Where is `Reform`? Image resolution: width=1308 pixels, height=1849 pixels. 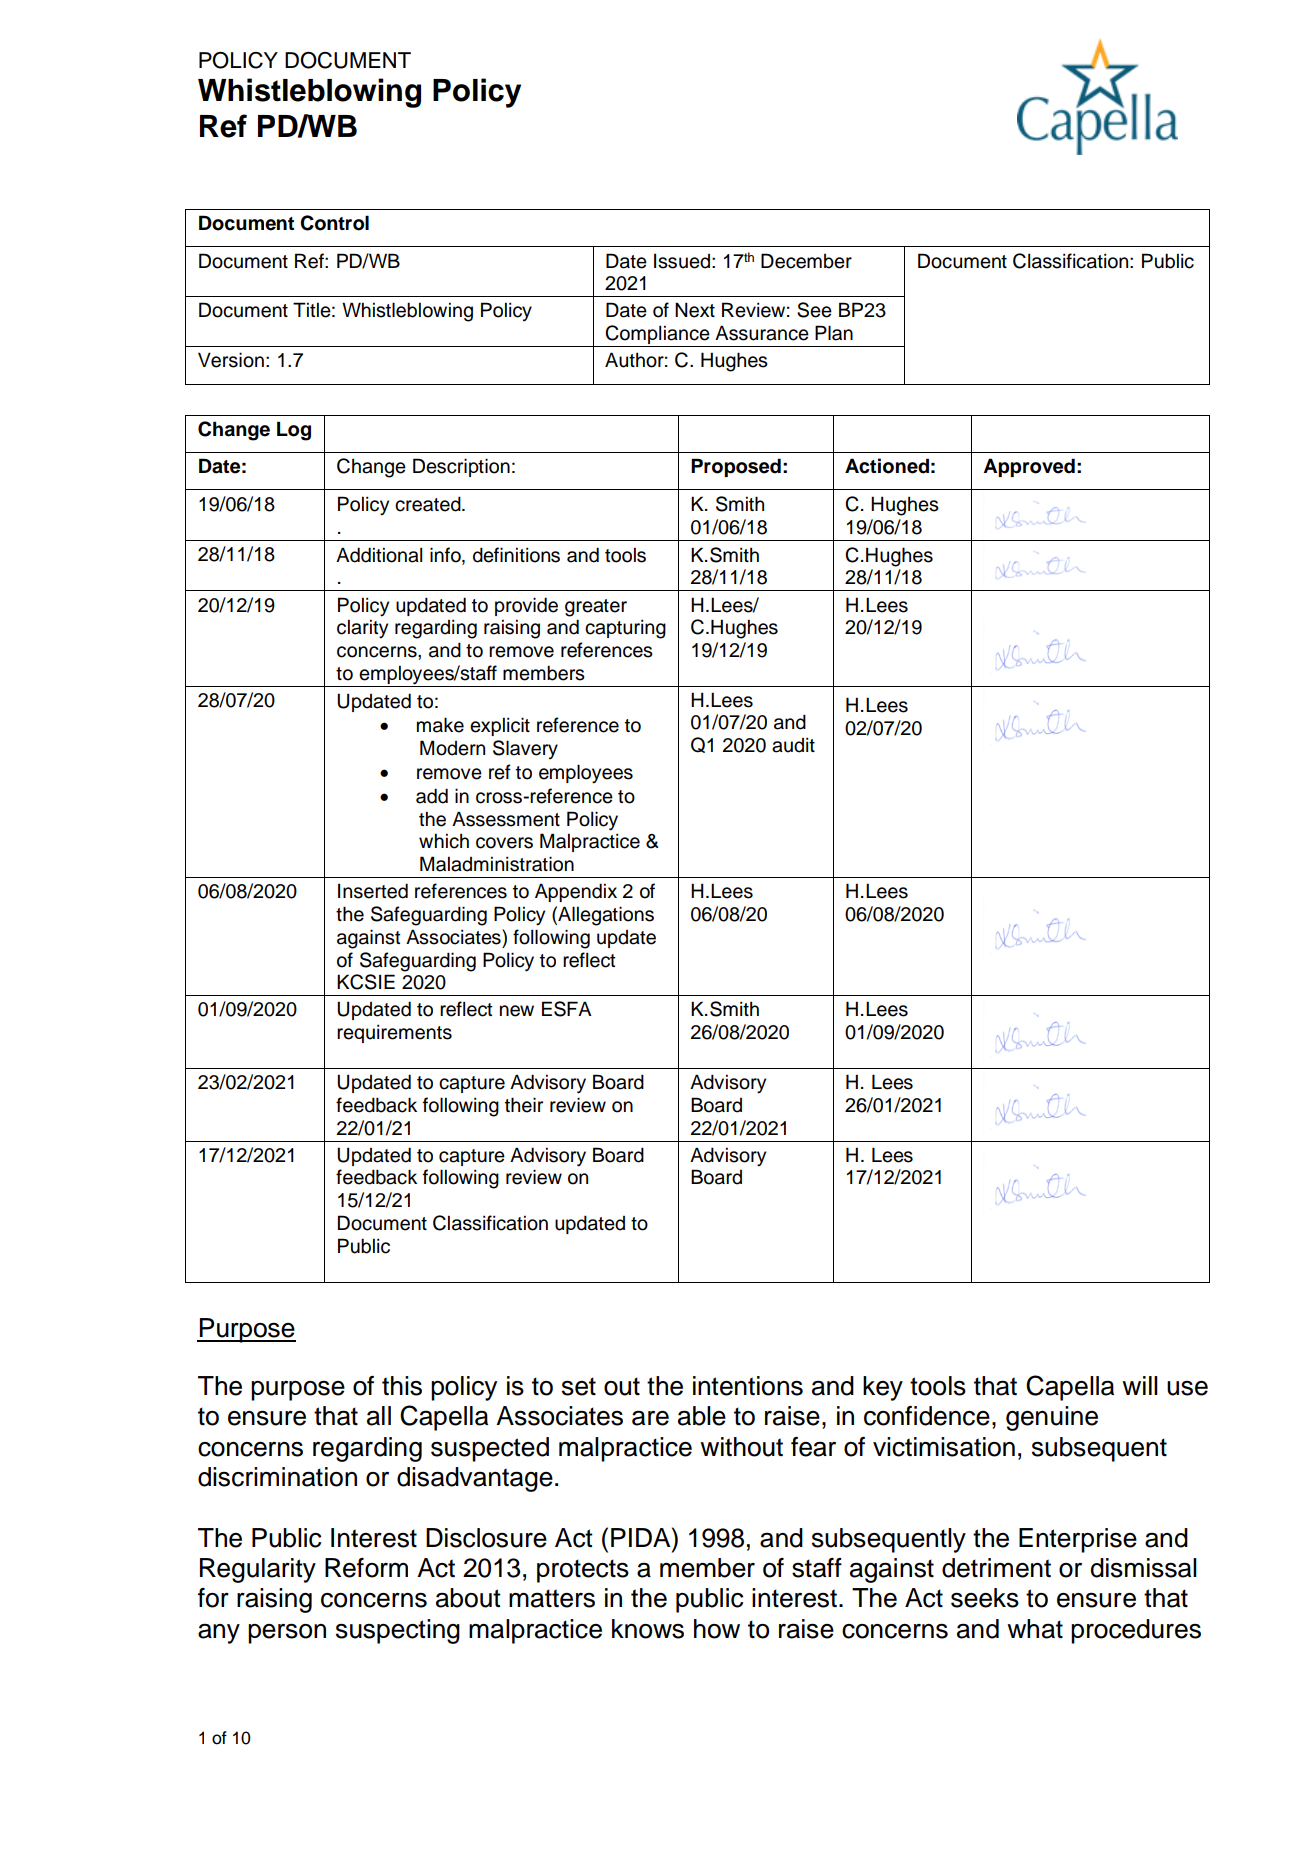 Reform is located at coordinates (366, 1568).
